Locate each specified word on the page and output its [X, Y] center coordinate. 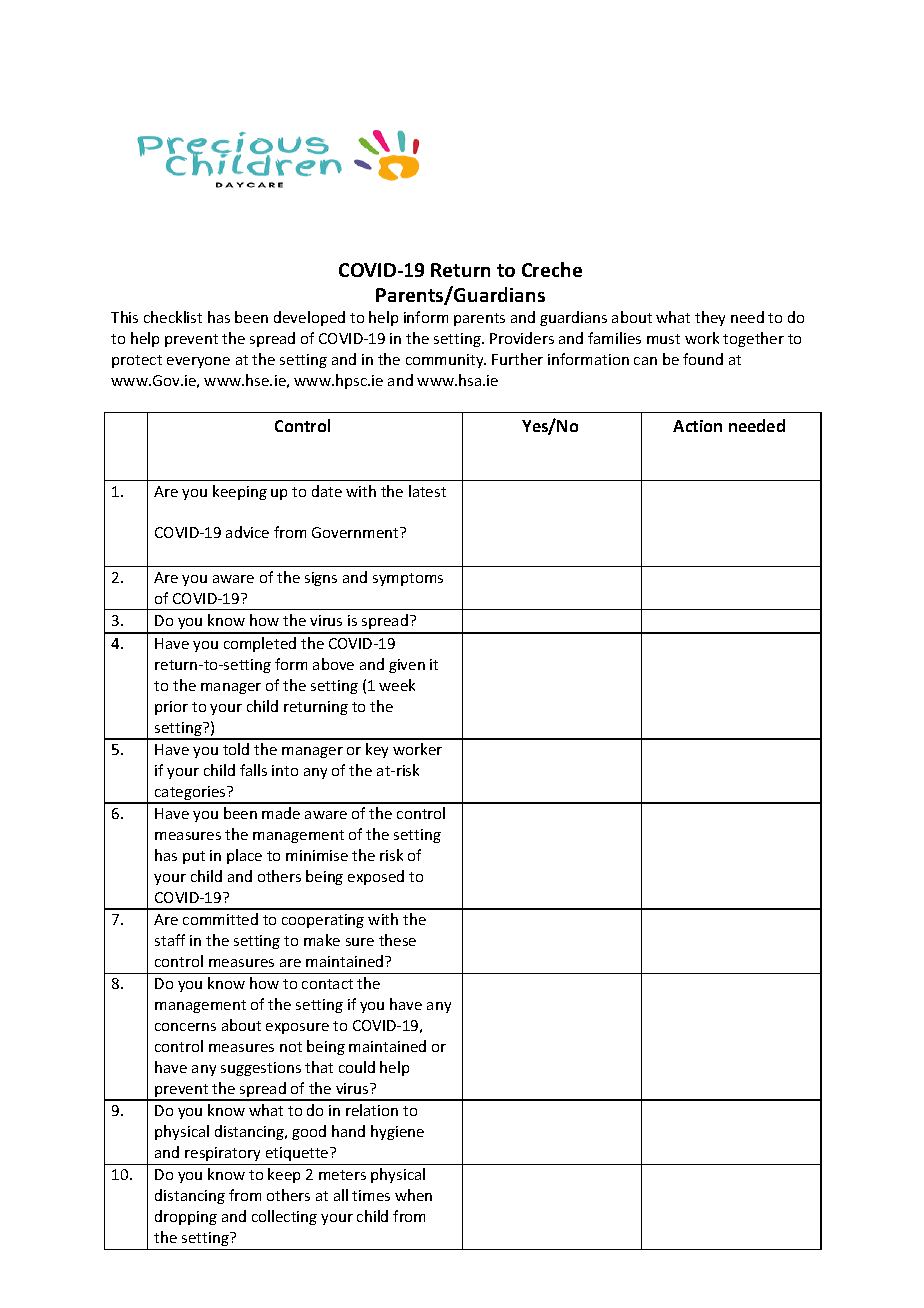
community [446, 361]
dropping [186, 1217]
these [397, 940]
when [413, 1195]
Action [697, 426]
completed [260, 644]
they [710, 318]
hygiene [397, 1132]
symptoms [408, 579]
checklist [173, 317]
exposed [376, 877]
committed [220, 919]
